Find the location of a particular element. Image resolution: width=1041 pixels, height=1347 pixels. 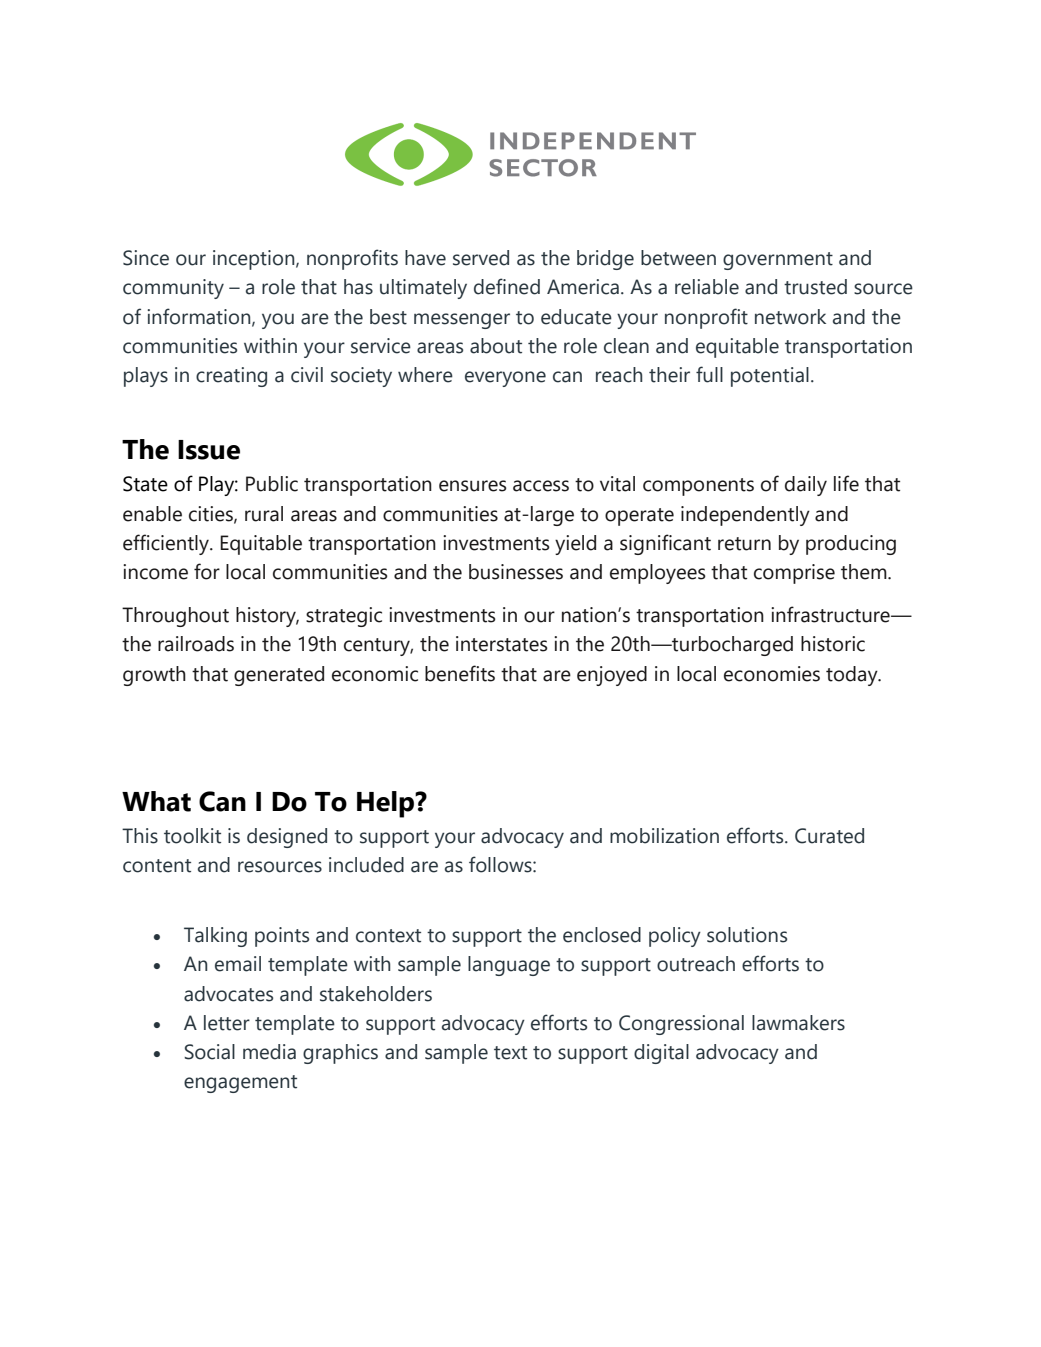

trusted is located at coordinates (815, 287).
